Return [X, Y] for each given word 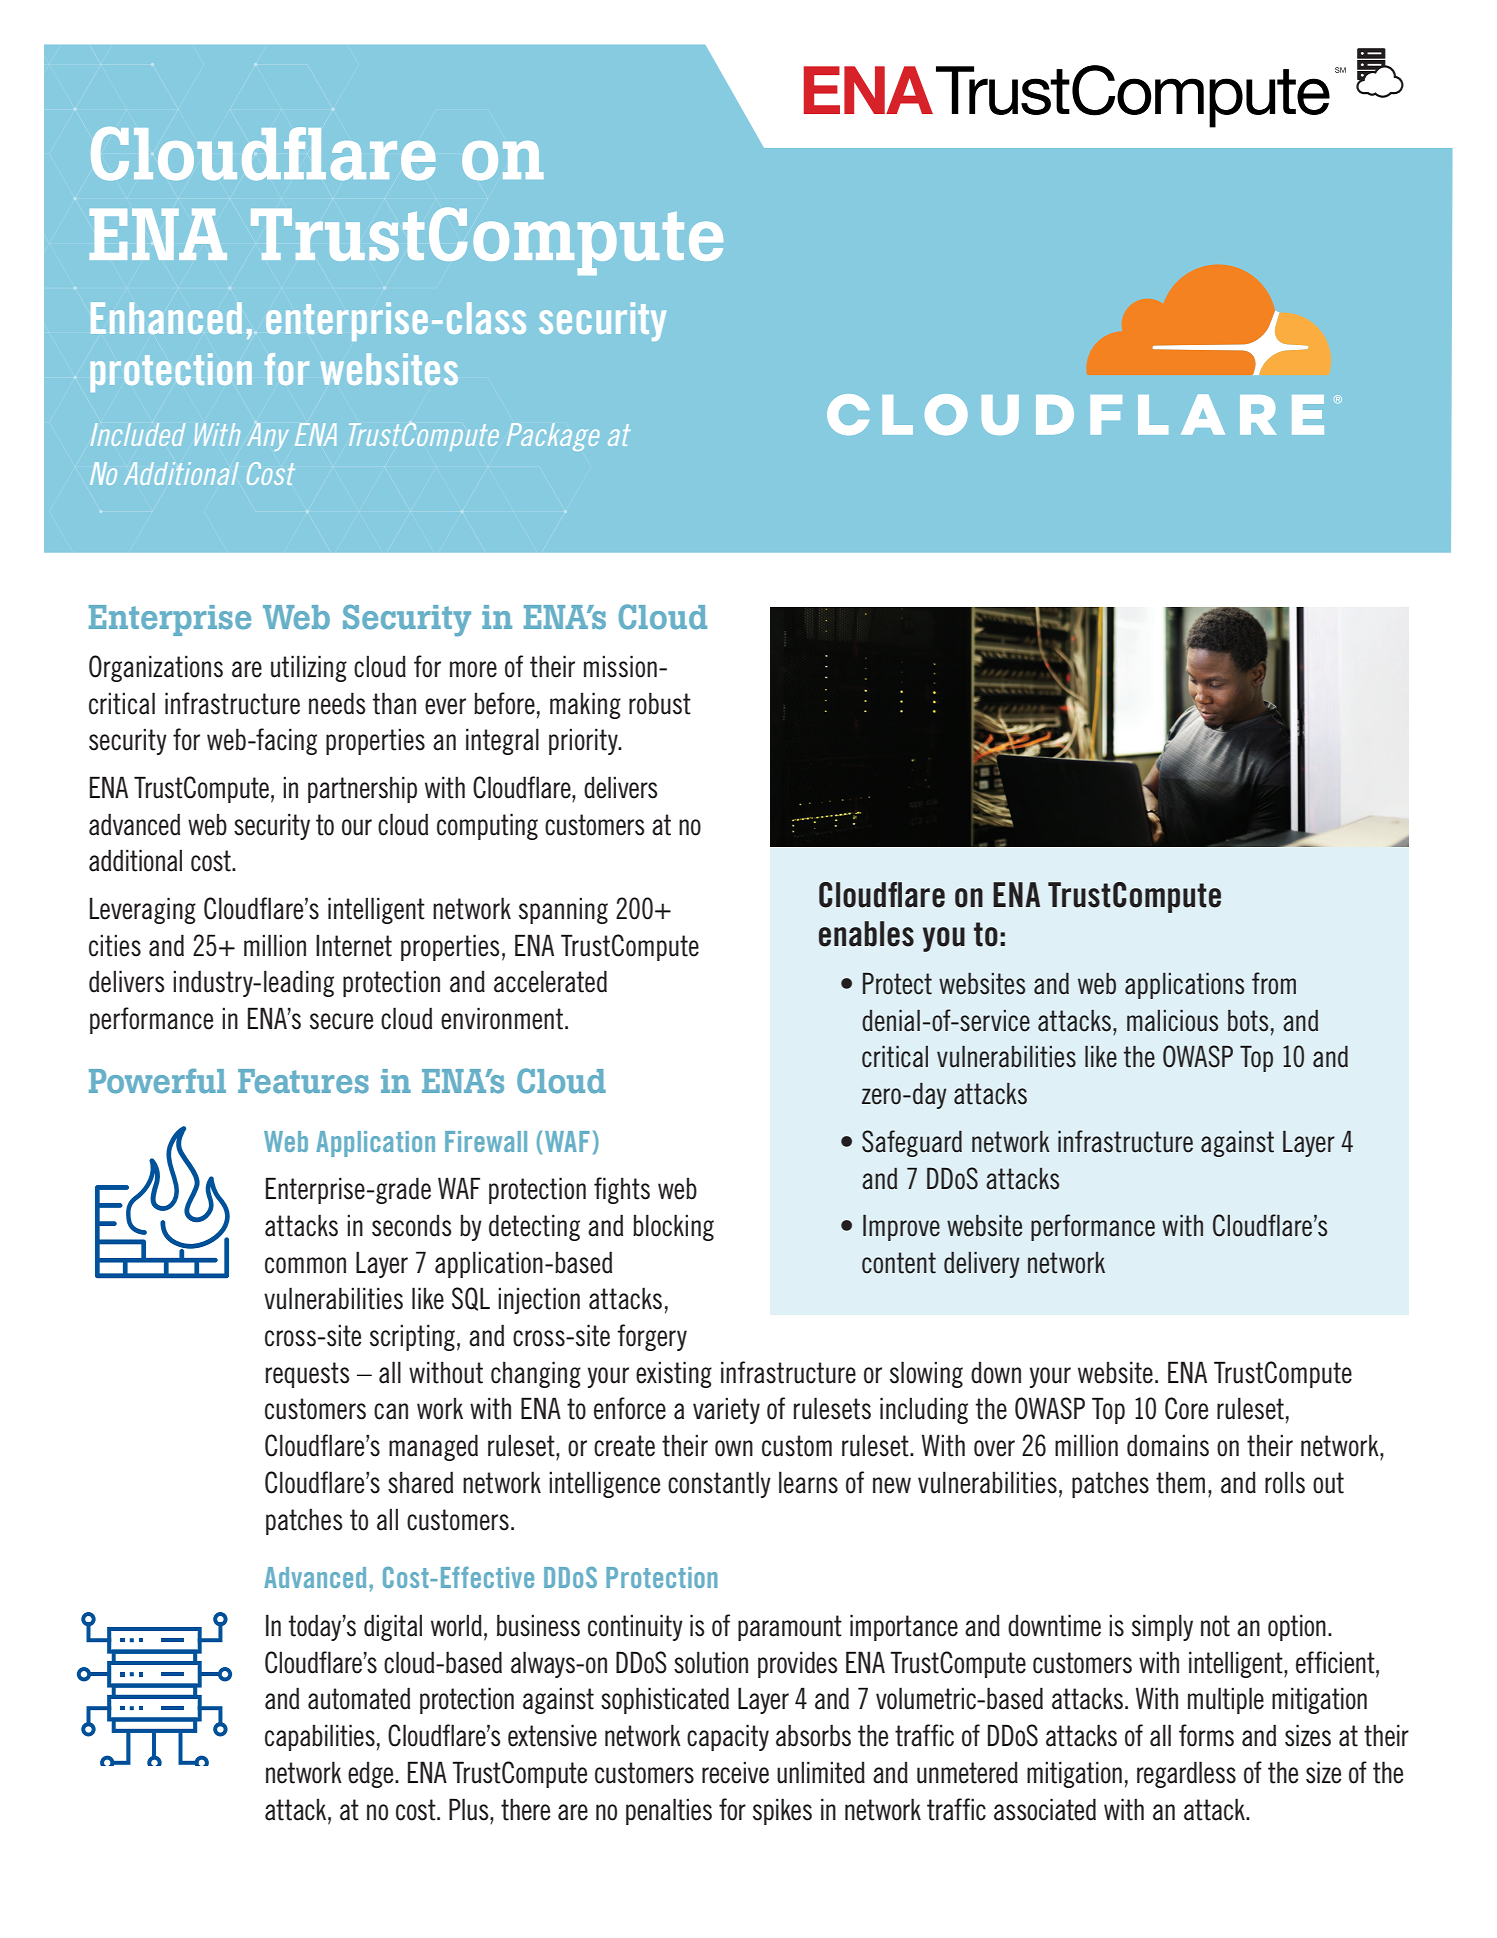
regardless [1186, 1774]
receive [735, 1772]
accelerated [550, 981]
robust [660, 703]
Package [553, 437]
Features [303, 1081]
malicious [1172, 1021]
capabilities [320, 1737]
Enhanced [166, 318]
